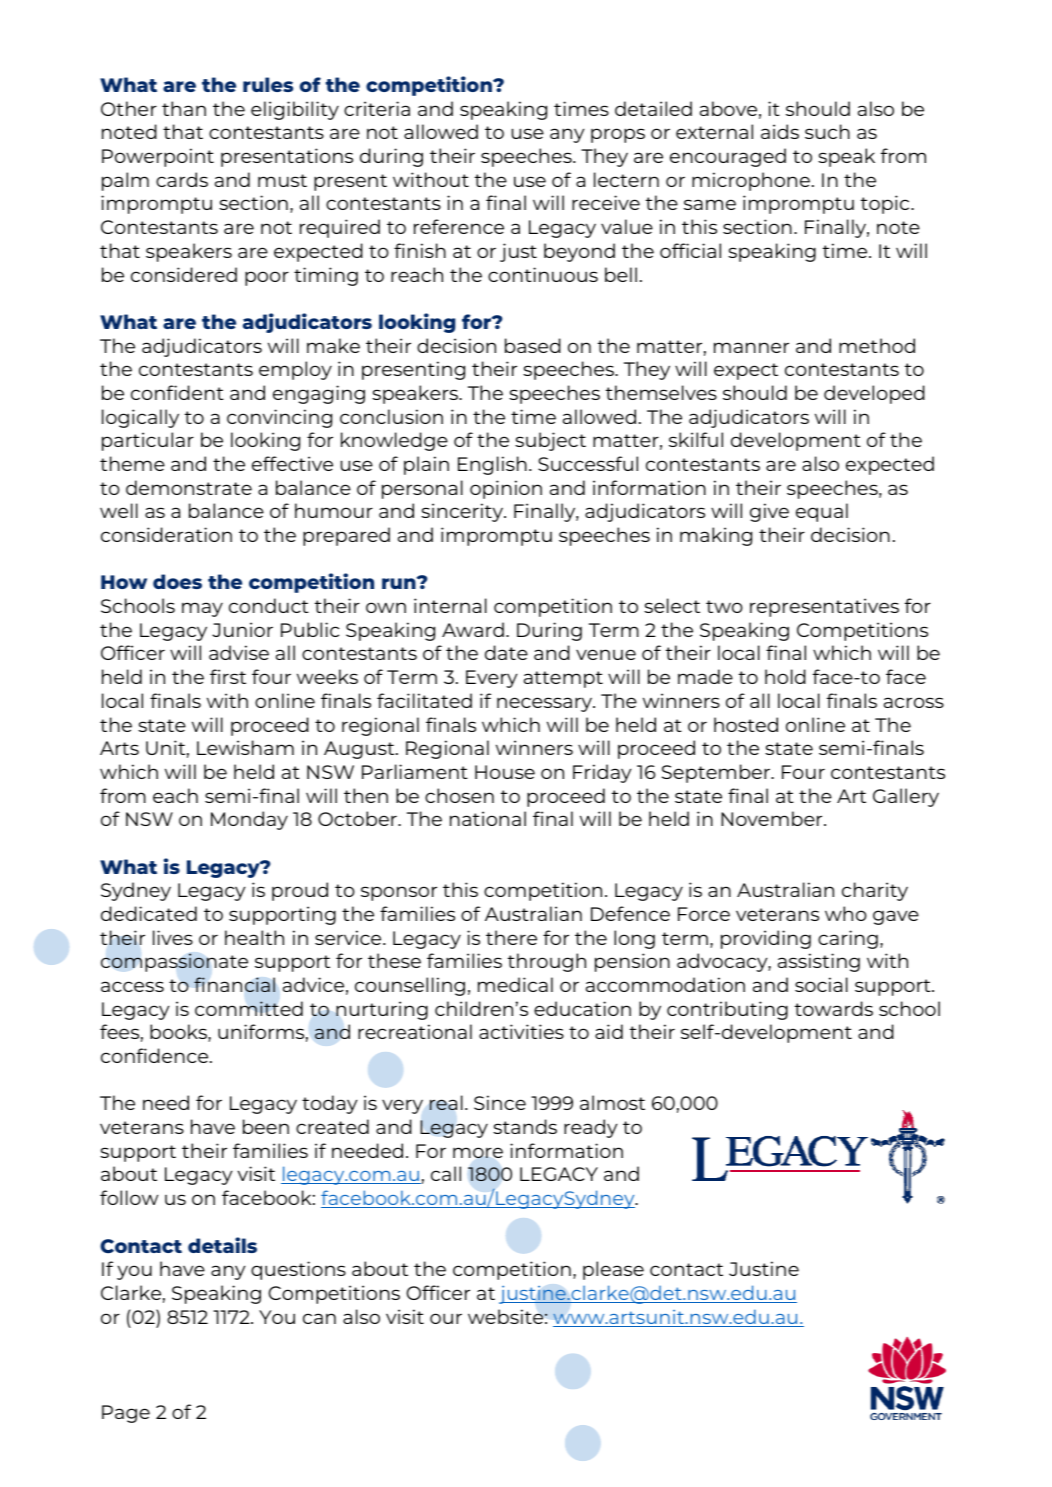 Image resolution: width=1052 pixels, height=1487 pixels. I want to click on activities, so click(521, 1031).
